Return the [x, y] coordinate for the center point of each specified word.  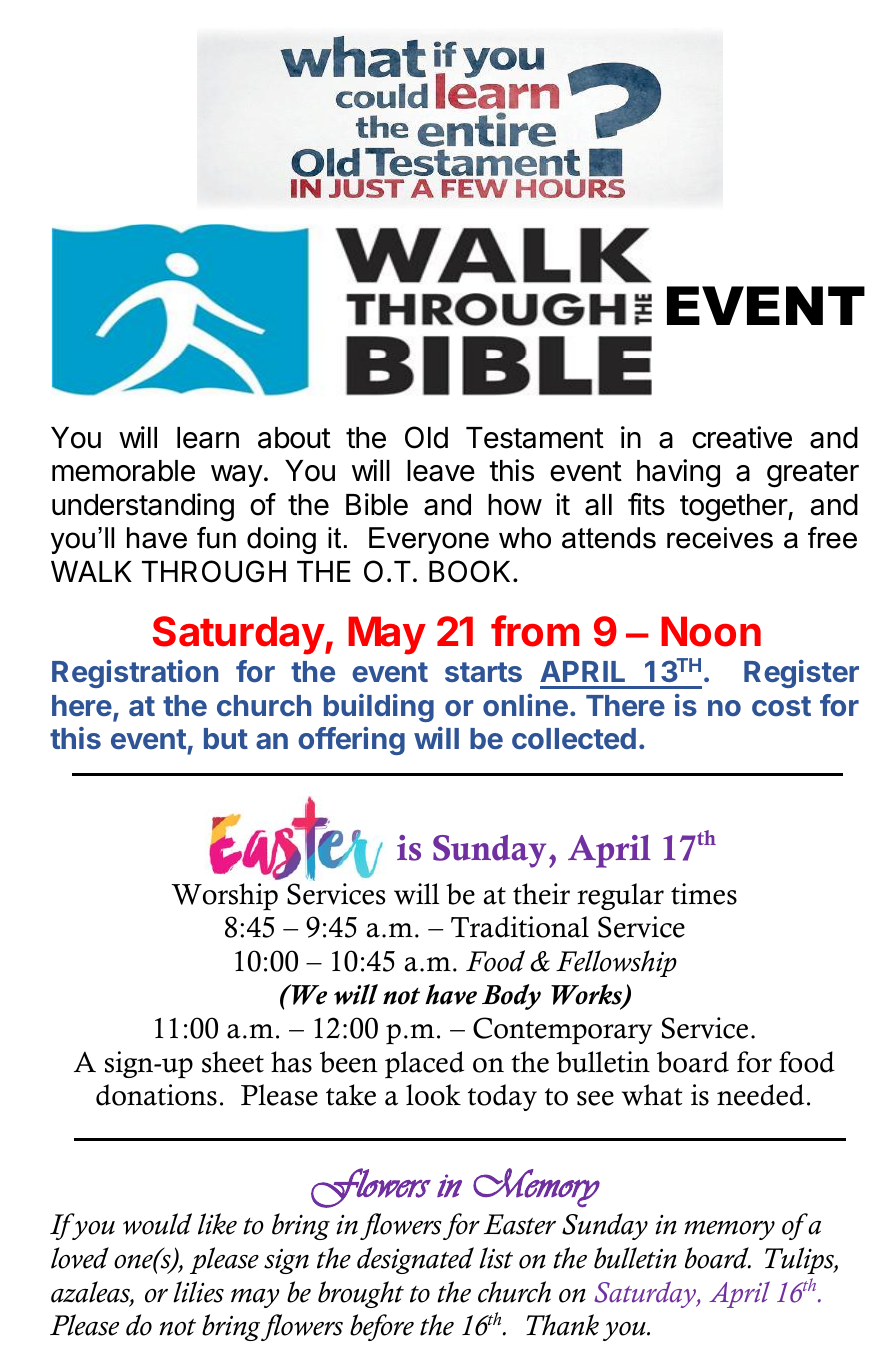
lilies [198, 1292]
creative [742, 437]
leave [441, 471]
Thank [562, 1325]
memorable [123, 471]
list [496, 1258]
